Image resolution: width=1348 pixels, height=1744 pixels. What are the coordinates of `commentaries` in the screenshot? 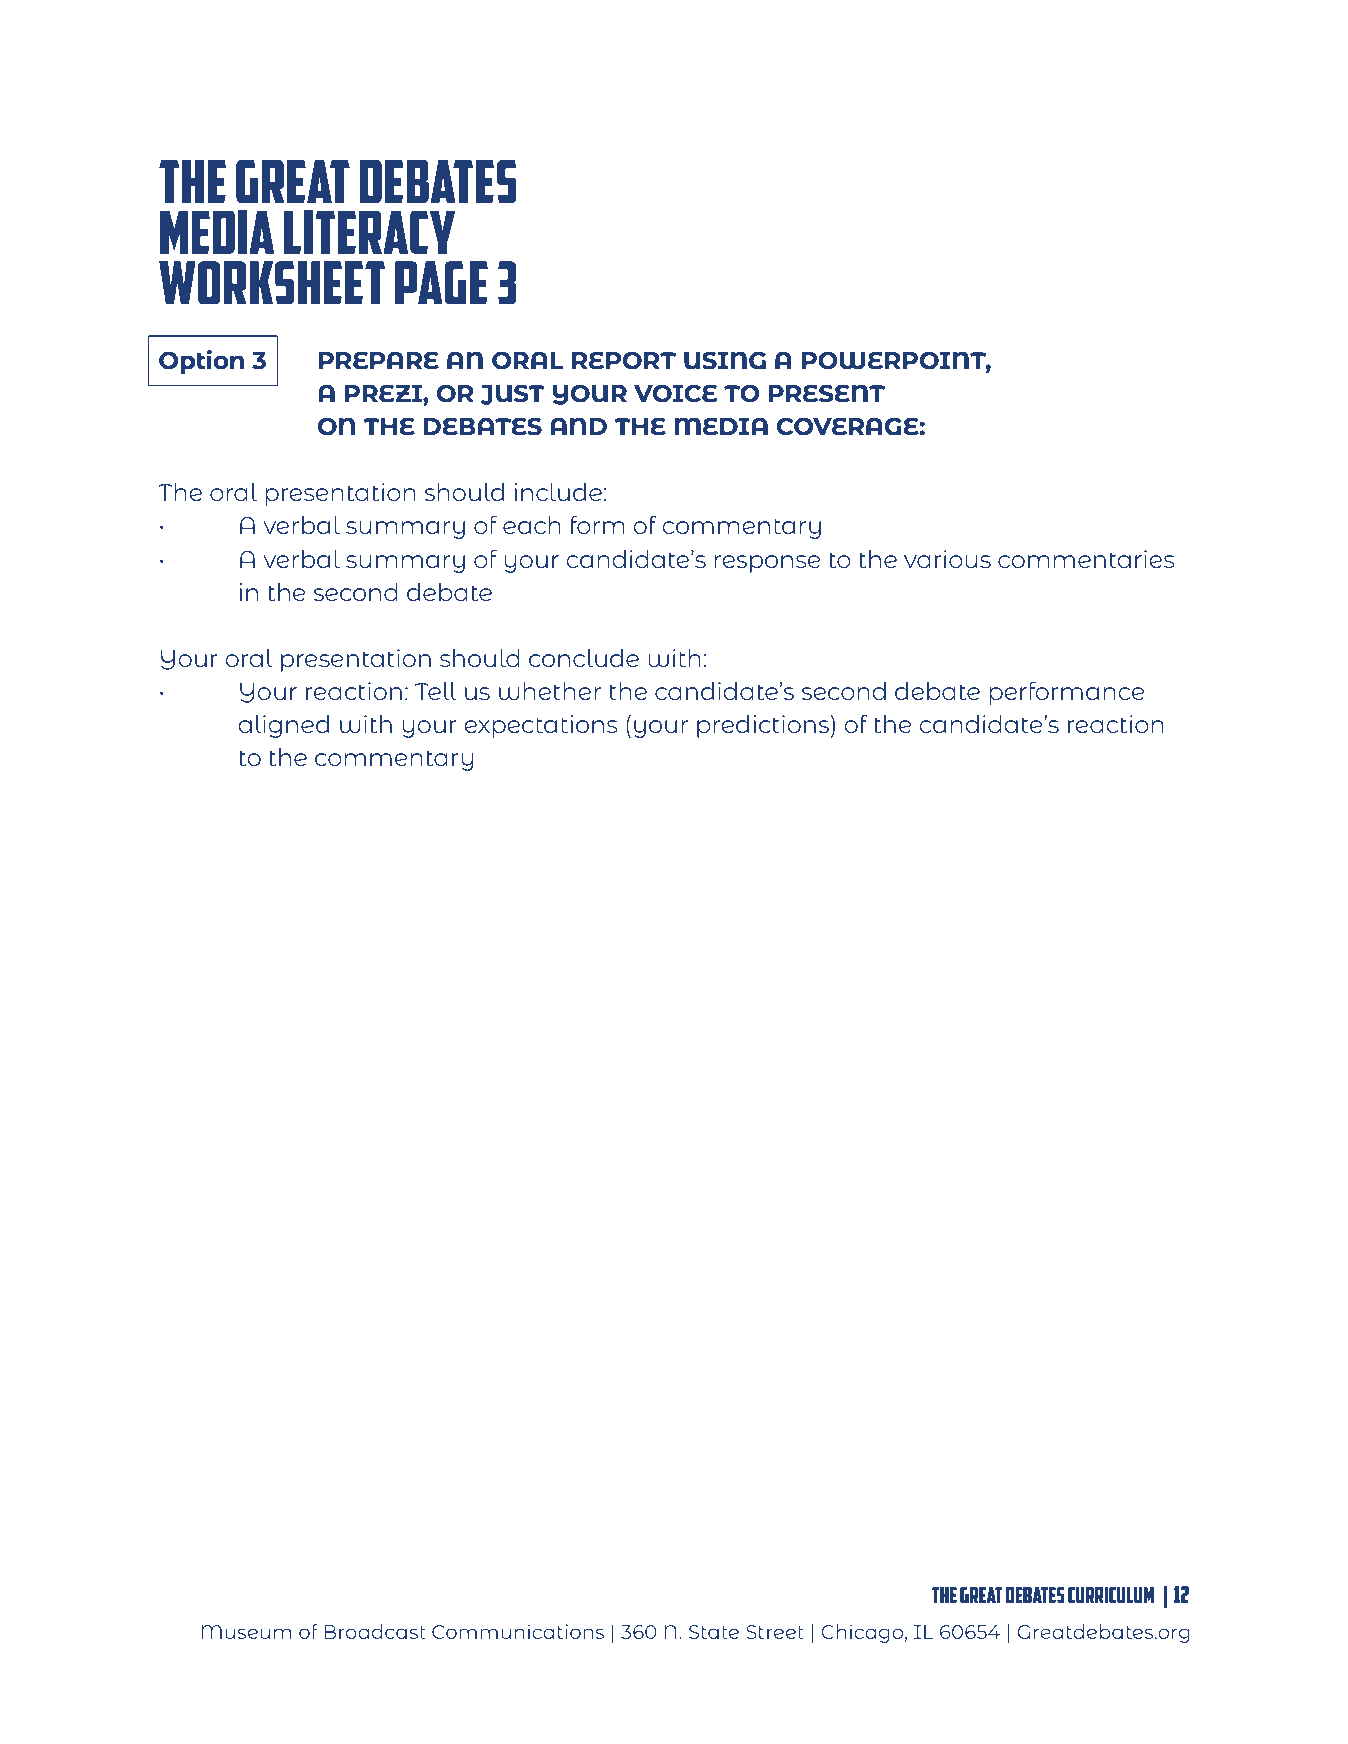 It's located at (1086, 559).
